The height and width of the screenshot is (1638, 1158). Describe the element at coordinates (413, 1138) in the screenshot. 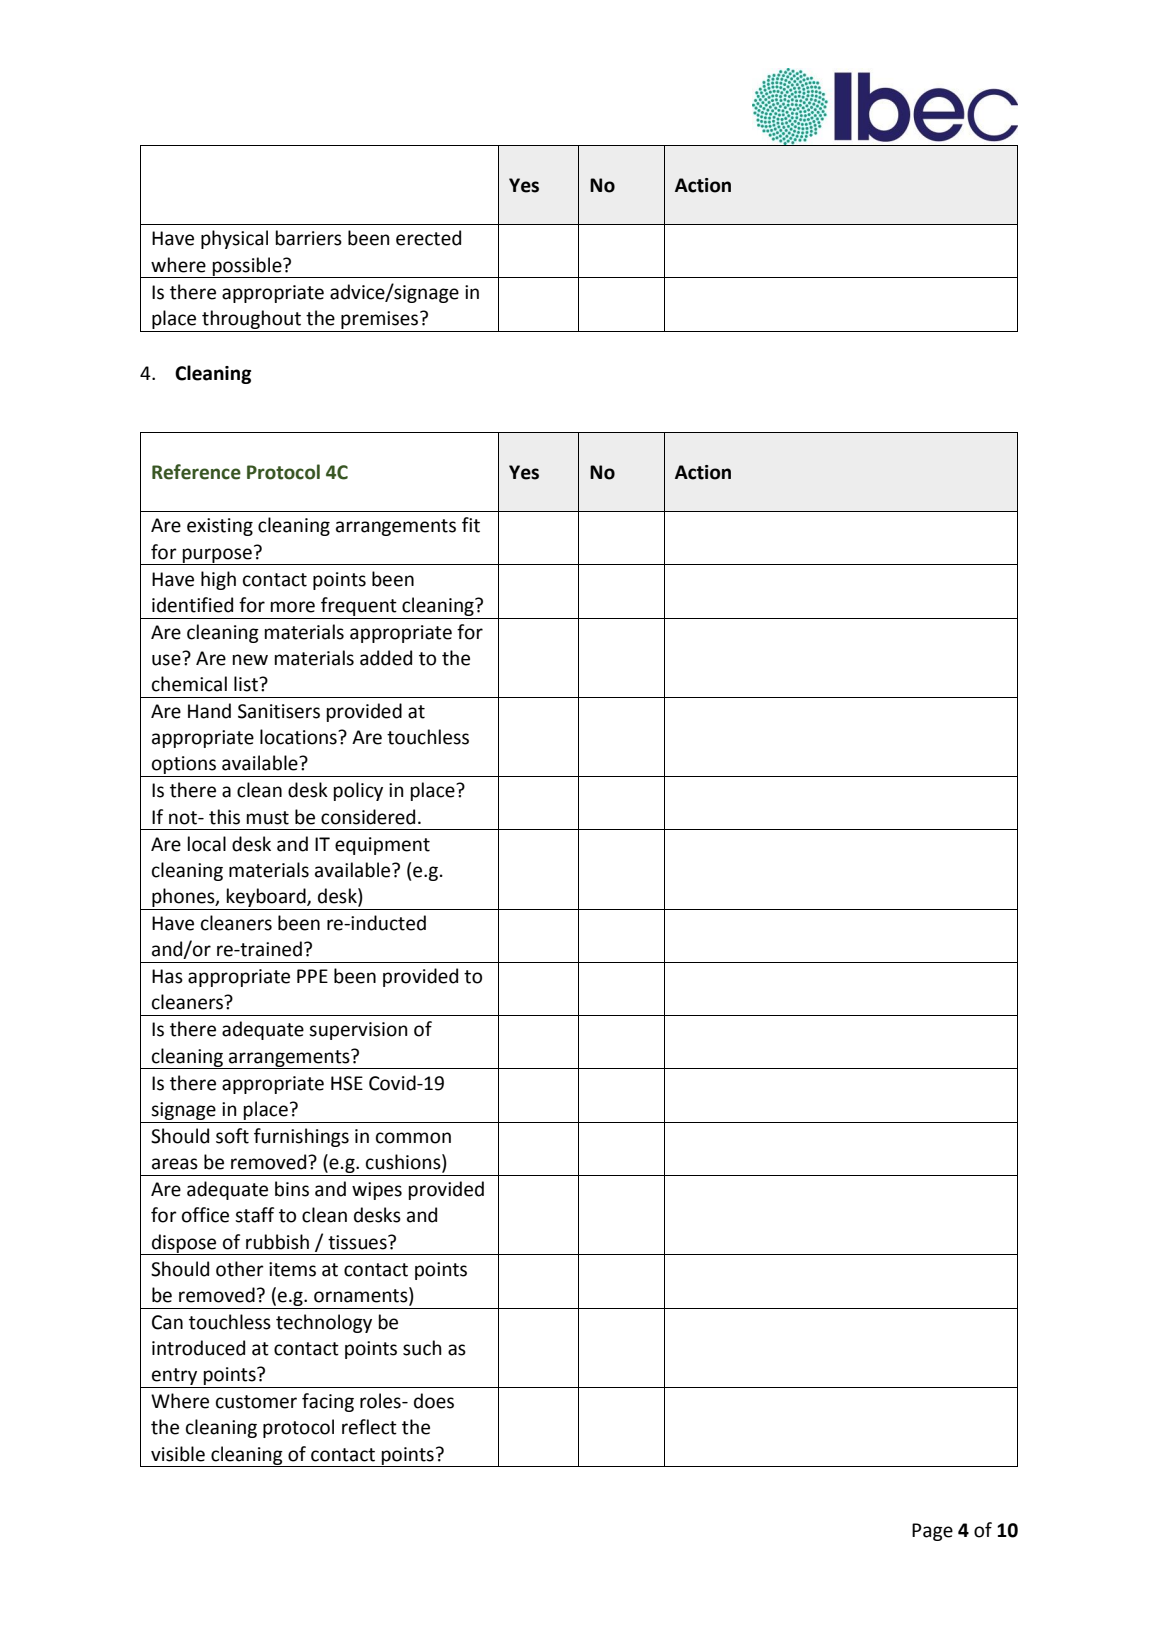

I see `common` at that location.
